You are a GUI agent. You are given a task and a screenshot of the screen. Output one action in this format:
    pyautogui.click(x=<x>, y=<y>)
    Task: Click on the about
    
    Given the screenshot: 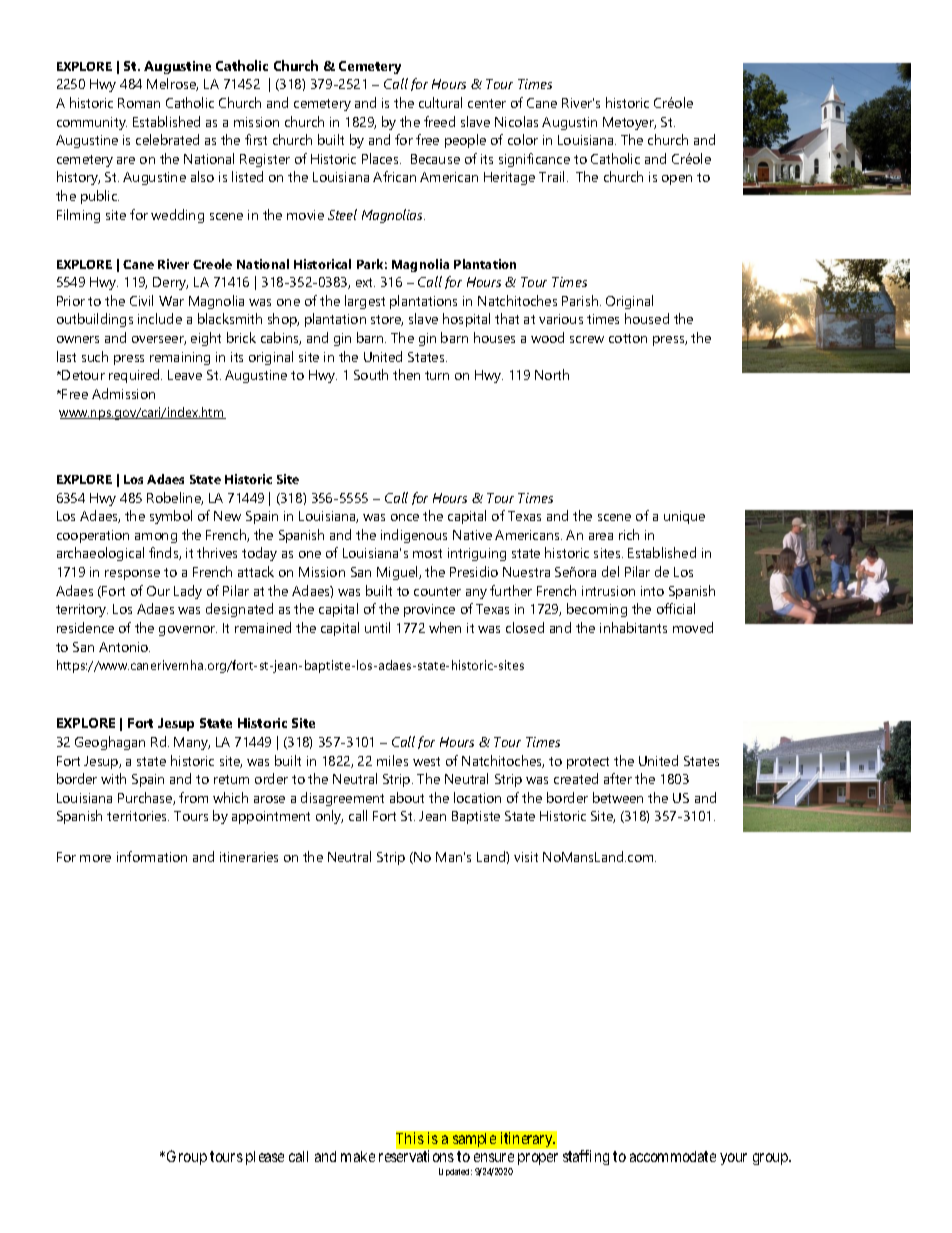 What is the action you would take?
    pyautogui.click(x=407, y=797)
